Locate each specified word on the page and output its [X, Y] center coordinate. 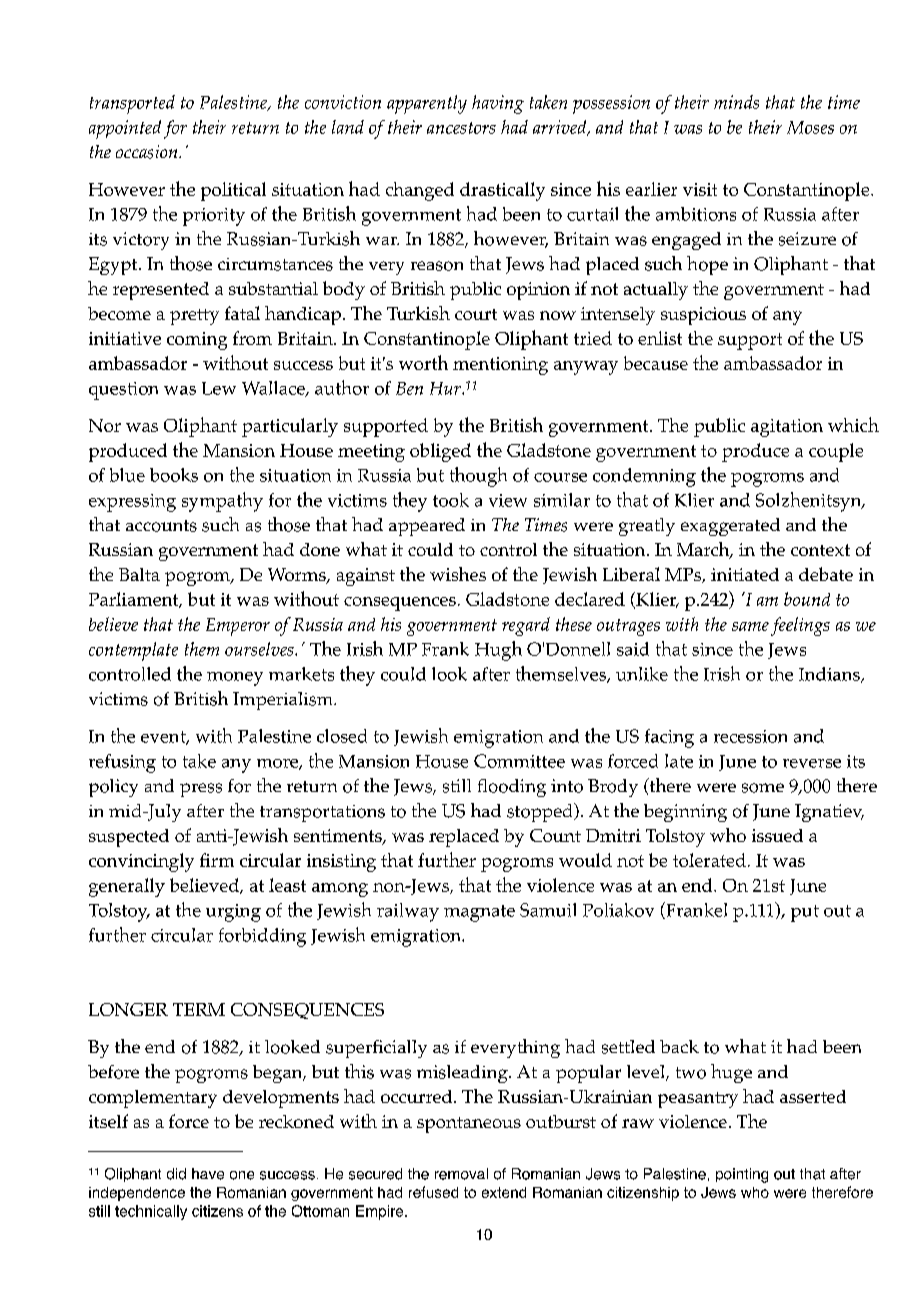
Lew [219, 388]
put [805, 913]
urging [233, 913]
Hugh [498, 651]
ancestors [461, 128]
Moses [810, 127]
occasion [148, 152]
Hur [446, 388]
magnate [479, 913]
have [208, 1174]
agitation [787, 428]
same [750, 626]
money [235, 679]
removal [461, 1174]
